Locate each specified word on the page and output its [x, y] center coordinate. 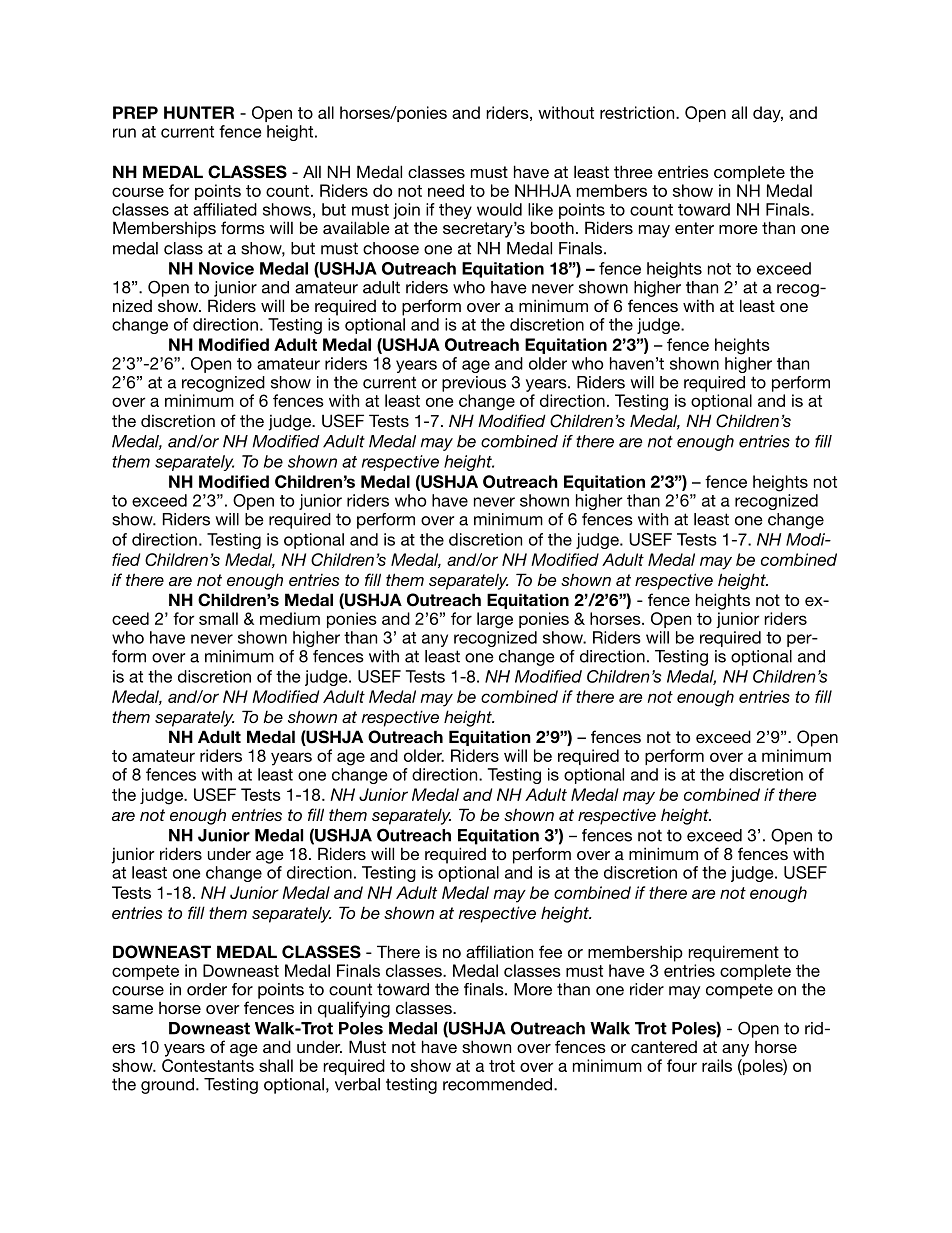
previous [474, 384]
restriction [638, 112]
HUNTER [199, 112]
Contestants [208, 1065]
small [218, 618]
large [495, 620]
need [446, 190]
